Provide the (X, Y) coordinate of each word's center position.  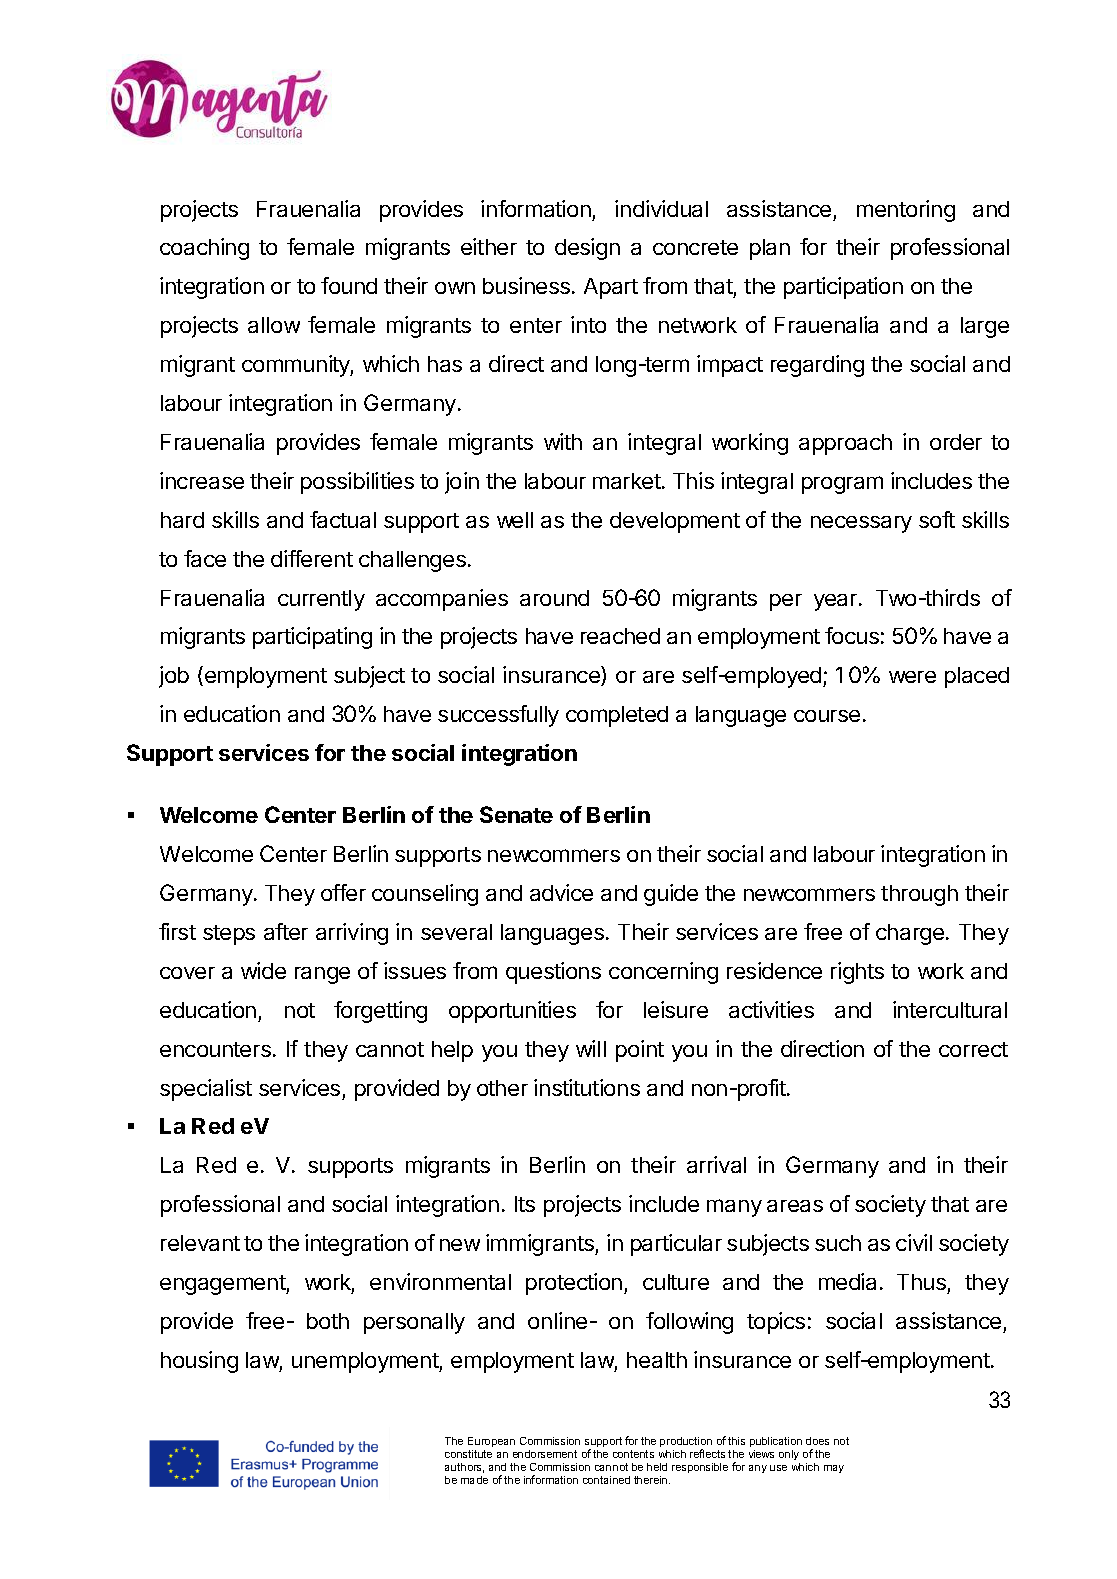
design (587, 249)
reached (620, 636)
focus (852, 635)
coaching (204, 249)
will (591, 1048)
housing (199, 1362)
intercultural (950, 1009)
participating (312, 638)
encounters (215, 1049)
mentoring (906, 211)
